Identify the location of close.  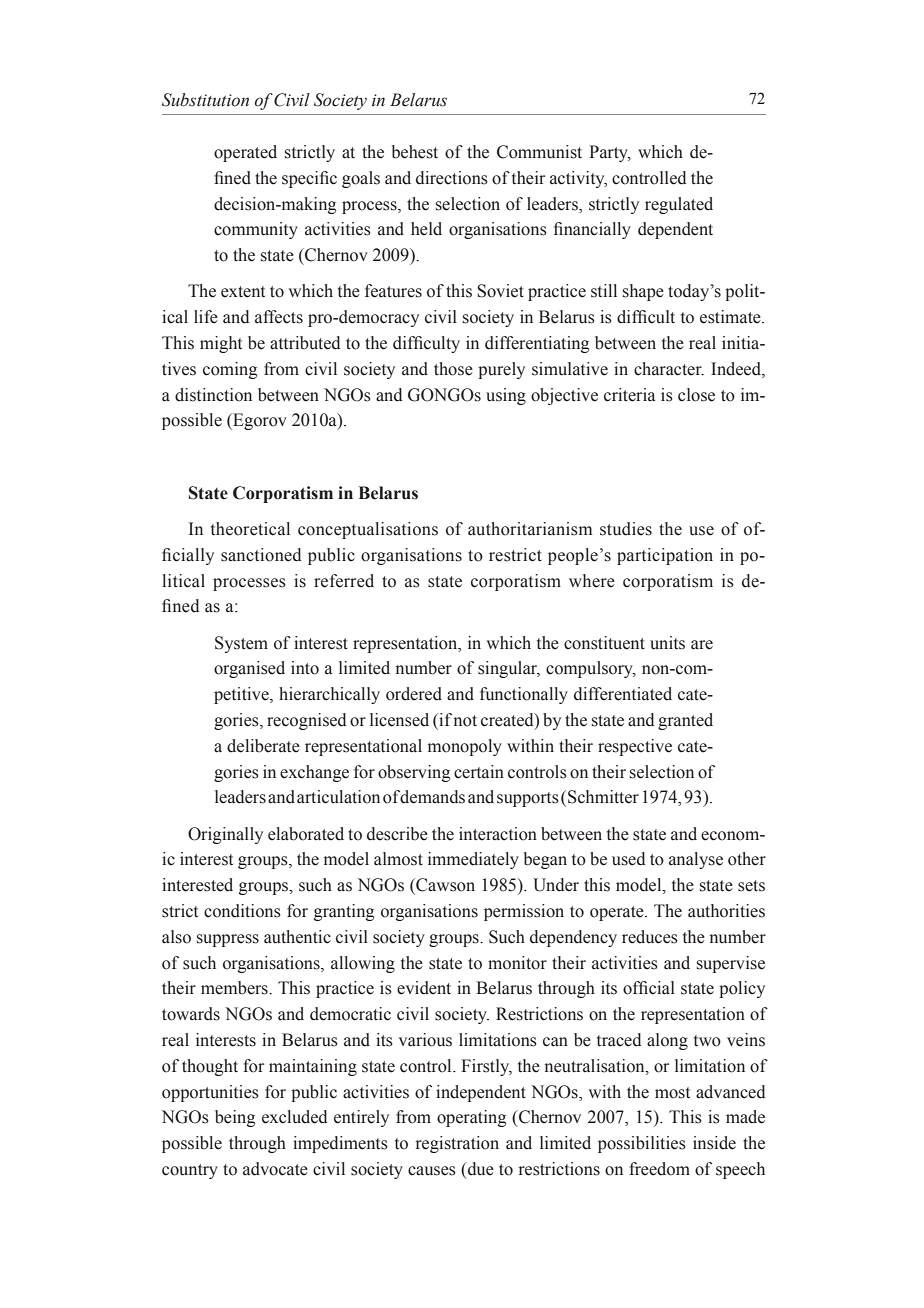
(696, 395).
